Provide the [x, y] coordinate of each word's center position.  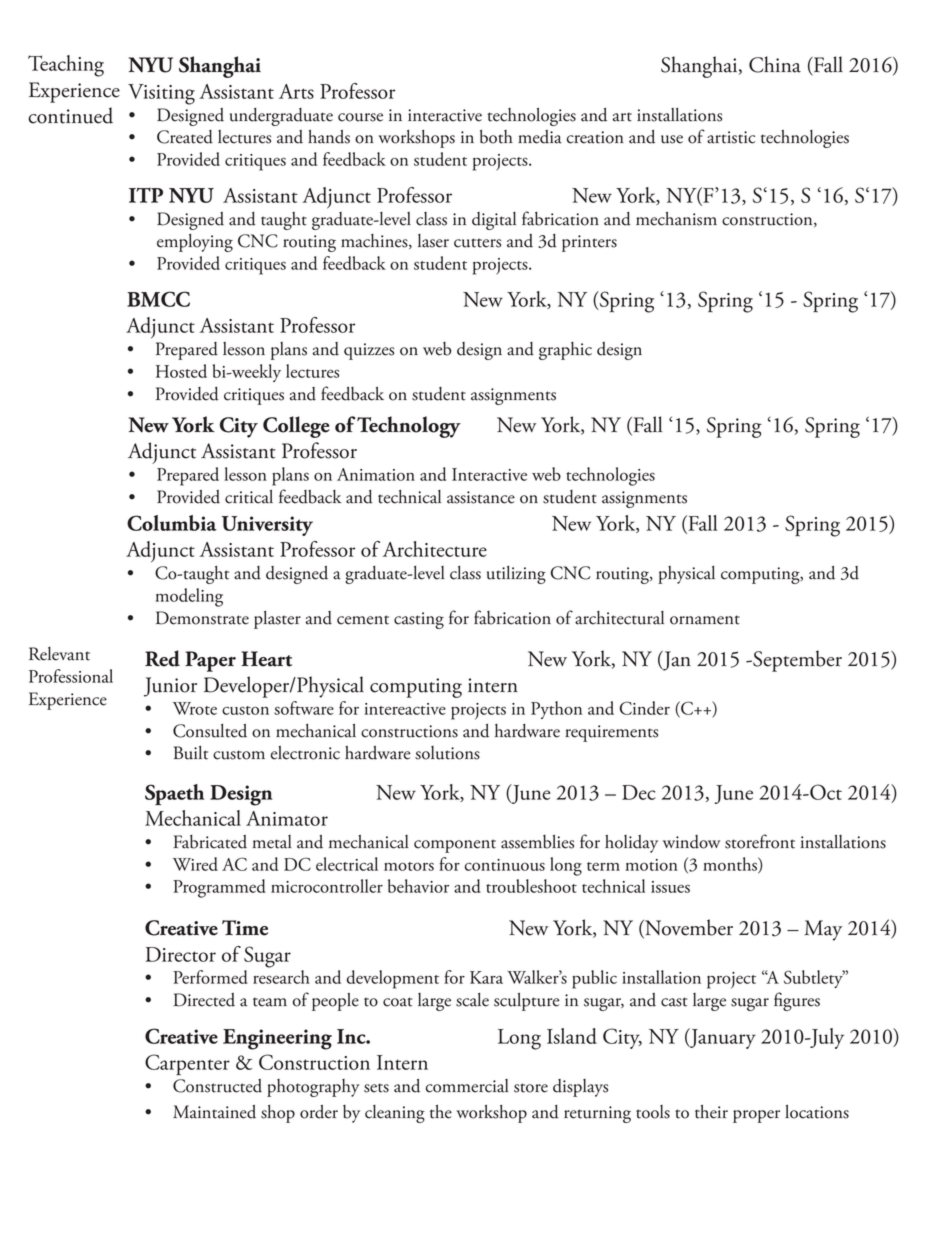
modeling [189, 597]
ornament [705, 620]
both [496, 137]
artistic [731, 137]
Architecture [435, 549]
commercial [467, 1086]
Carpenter [187, 1065]
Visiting [161, 94]
